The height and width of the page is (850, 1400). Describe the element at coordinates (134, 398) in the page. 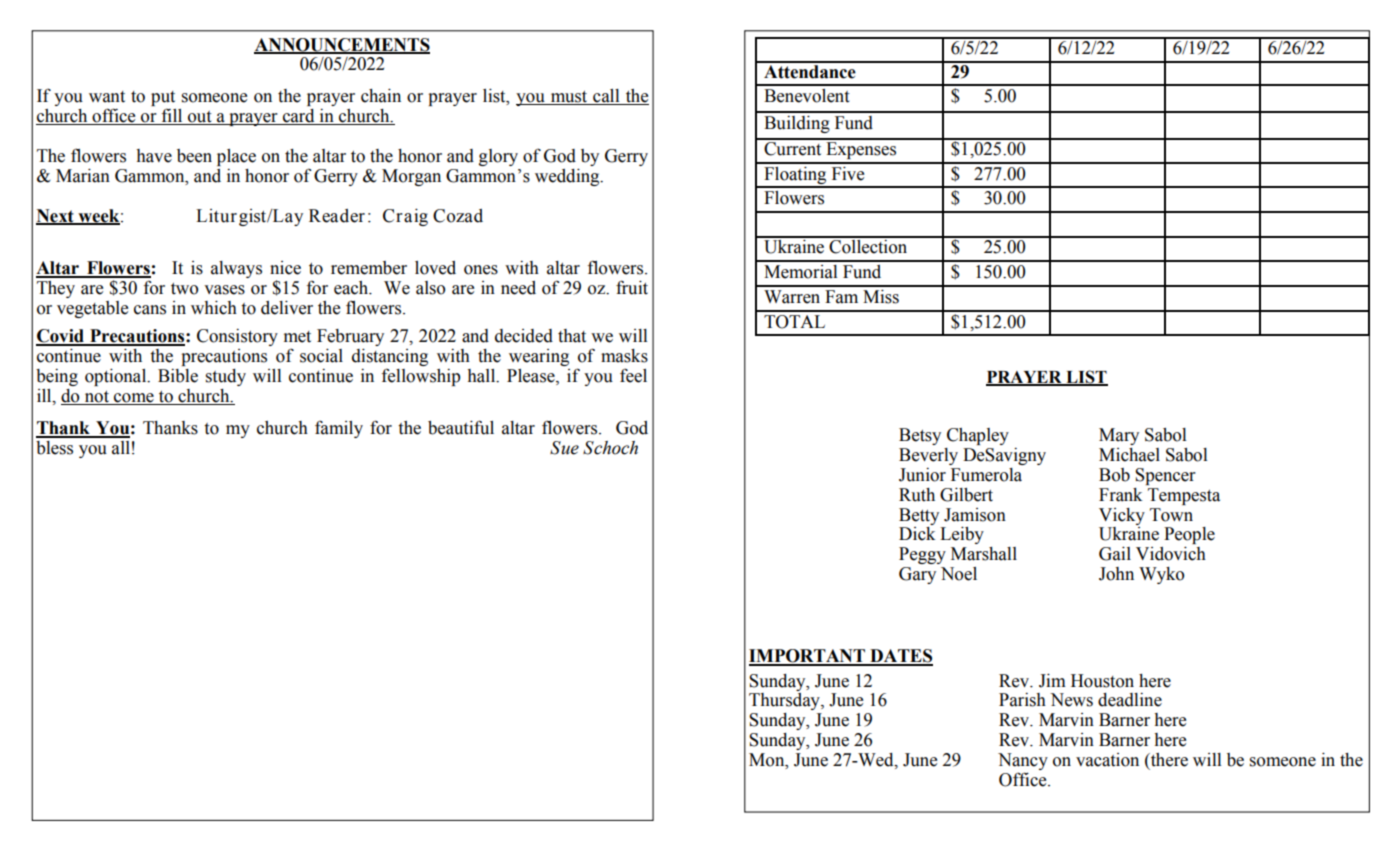

I see `come` at that location.
